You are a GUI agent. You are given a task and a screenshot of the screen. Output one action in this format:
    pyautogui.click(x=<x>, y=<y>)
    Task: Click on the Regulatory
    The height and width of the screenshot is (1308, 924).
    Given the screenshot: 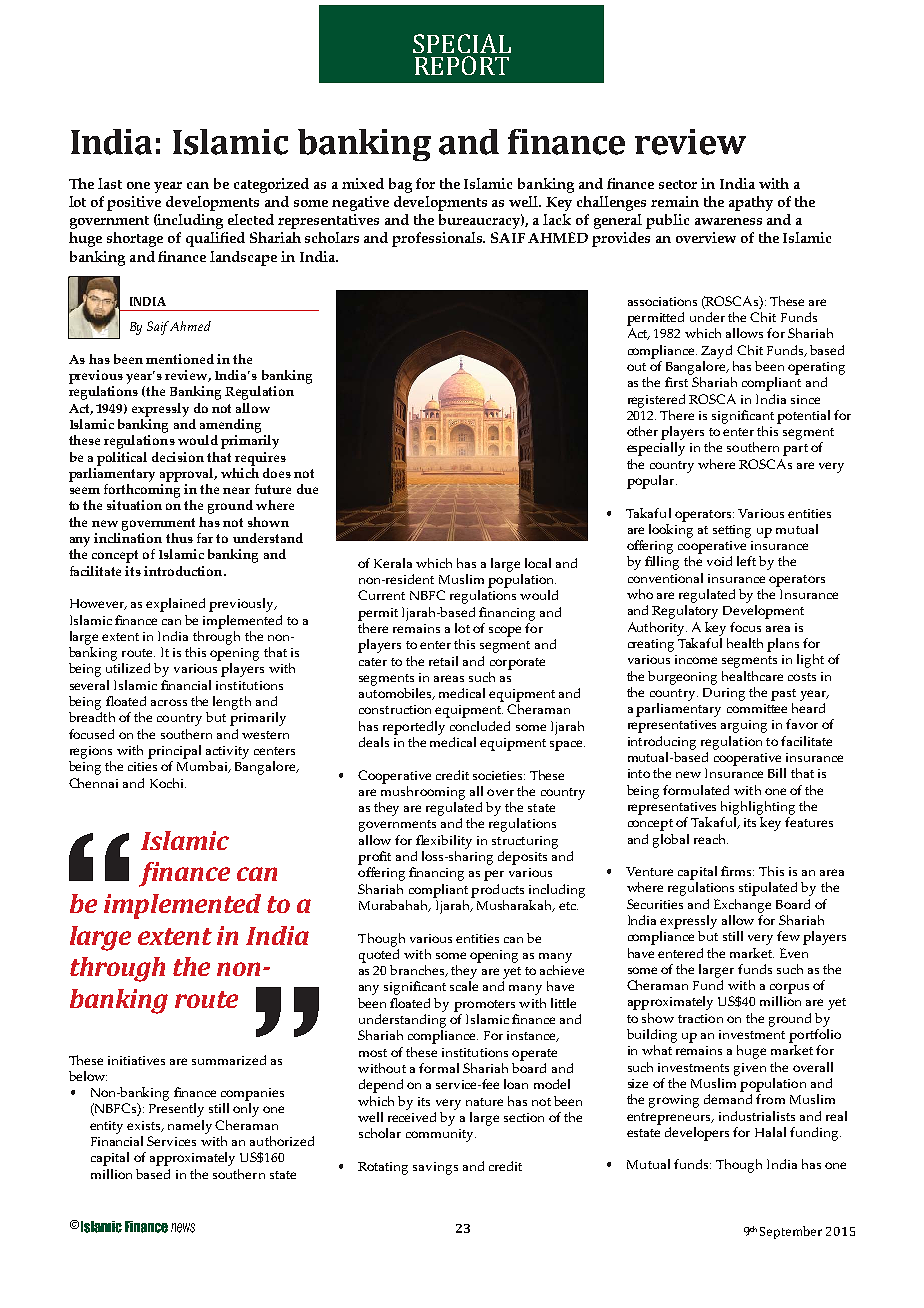 What is the action you would take?
    pyautogui.click(x=685, y=612)
